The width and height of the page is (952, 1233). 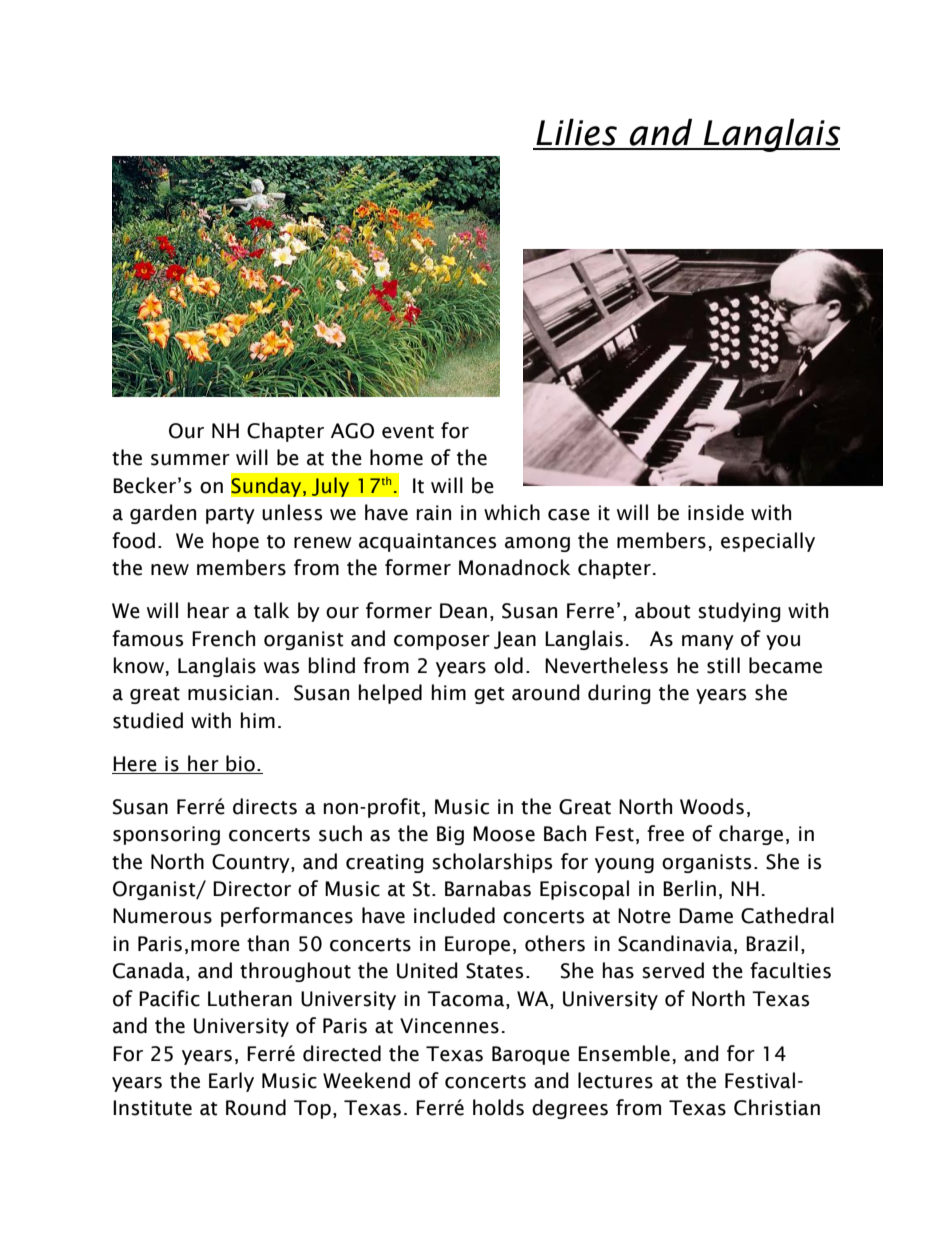 What do you see at coordinates (716, 512) in the page?
I see `inside` at bounding box center [716, 512].
